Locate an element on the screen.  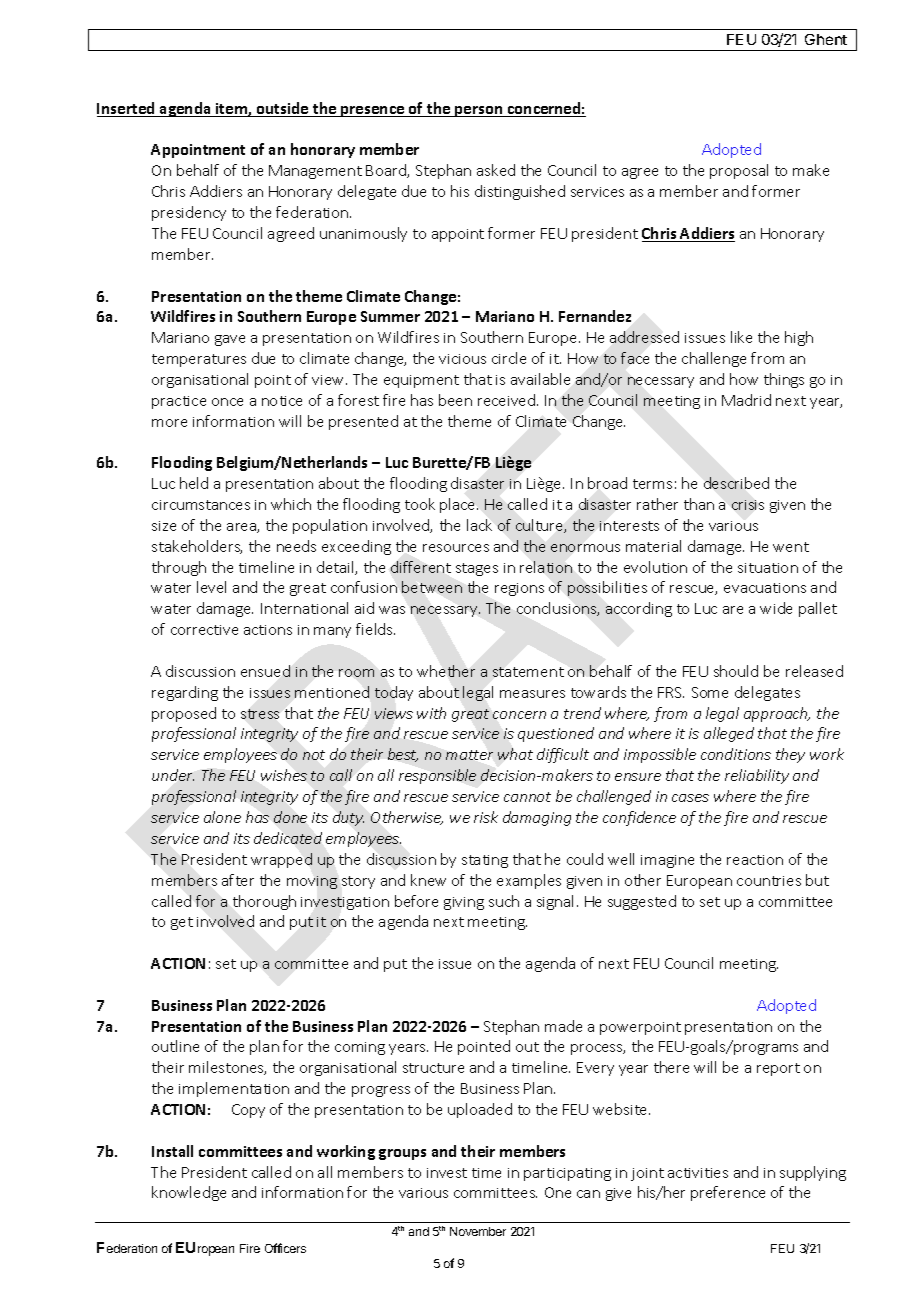
countries is located at coordinates (769, 881).
